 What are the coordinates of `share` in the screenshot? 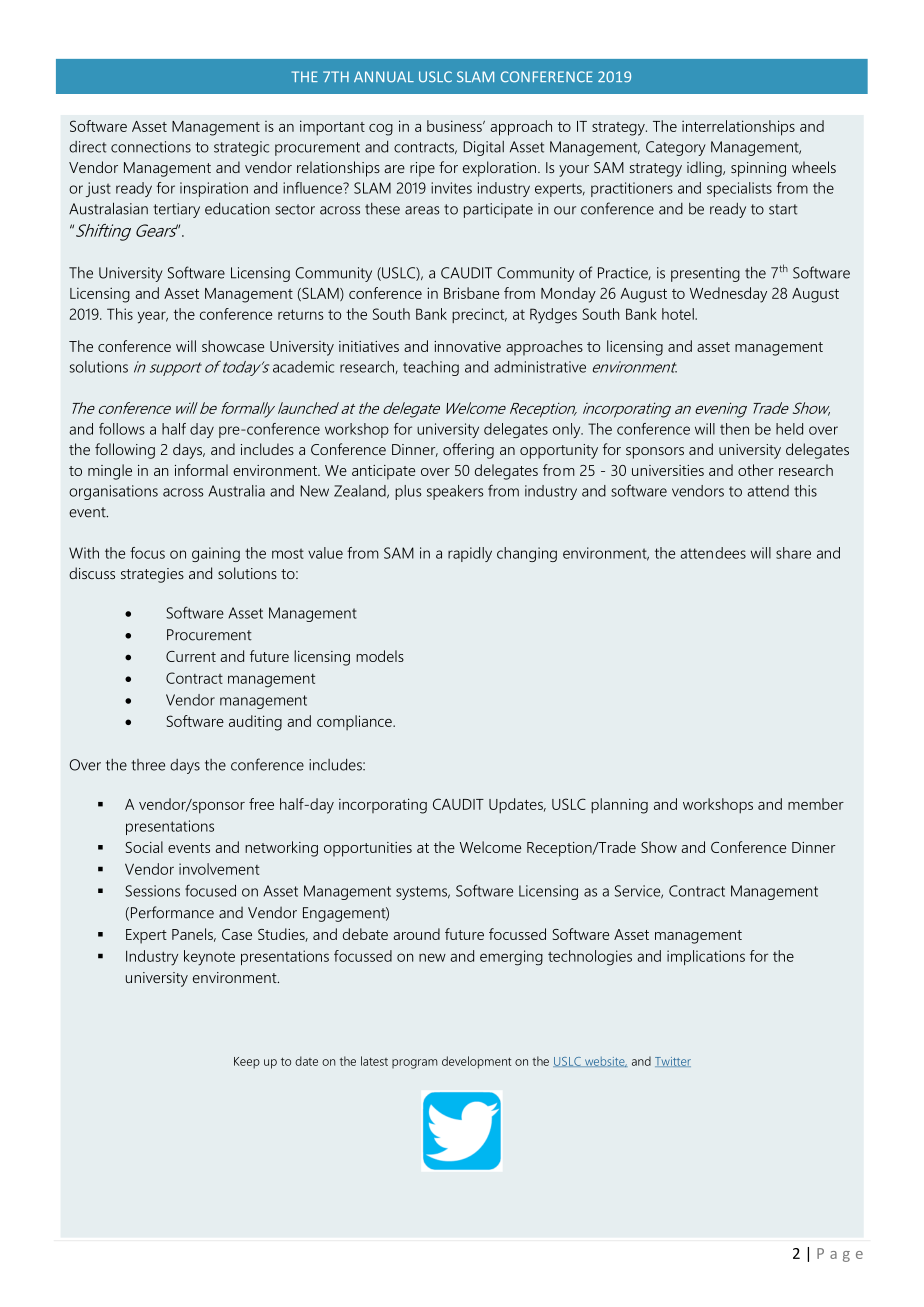 It's located at (793, 553).
